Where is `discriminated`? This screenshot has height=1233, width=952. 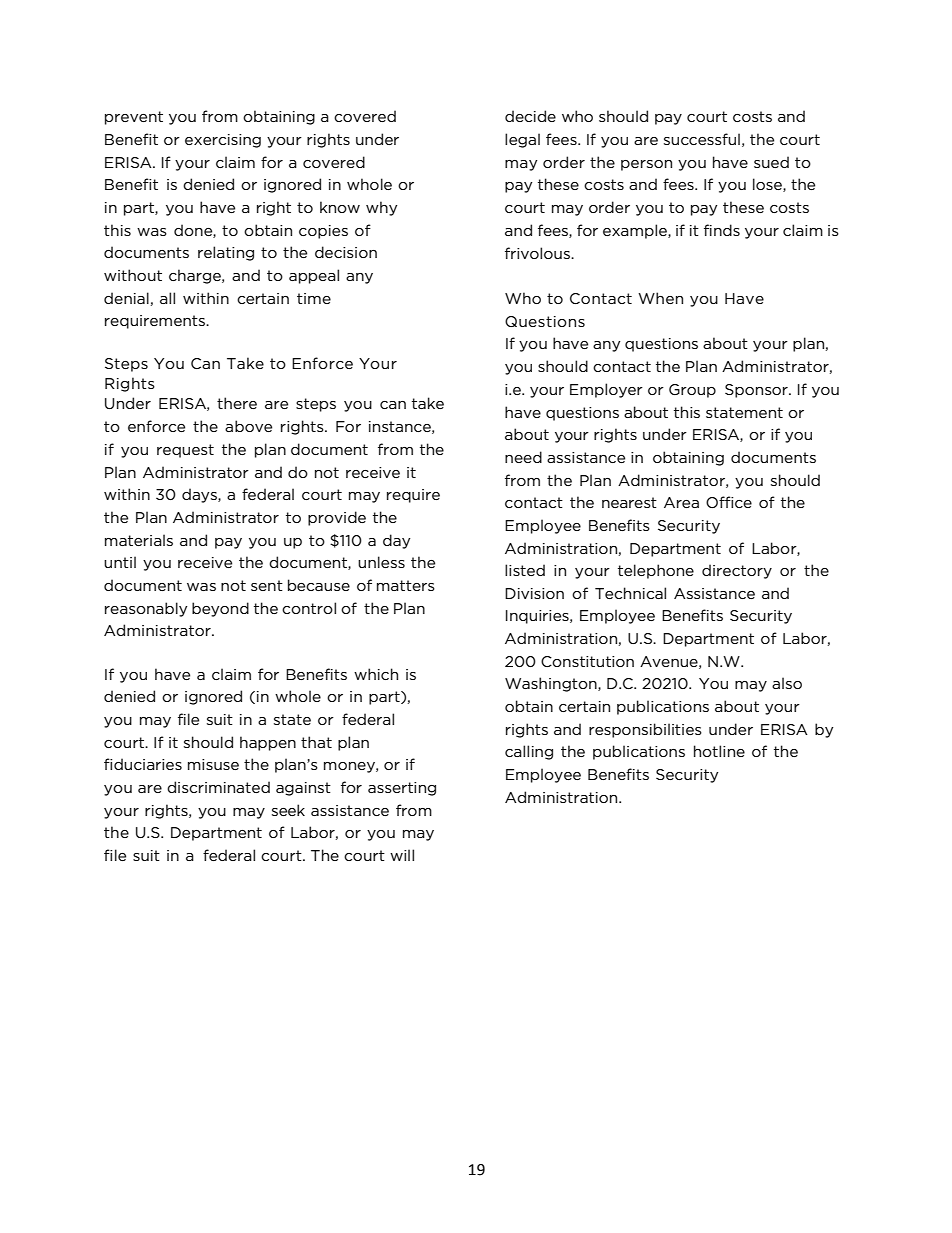
discriminated is located at coordinates (218, 787).
